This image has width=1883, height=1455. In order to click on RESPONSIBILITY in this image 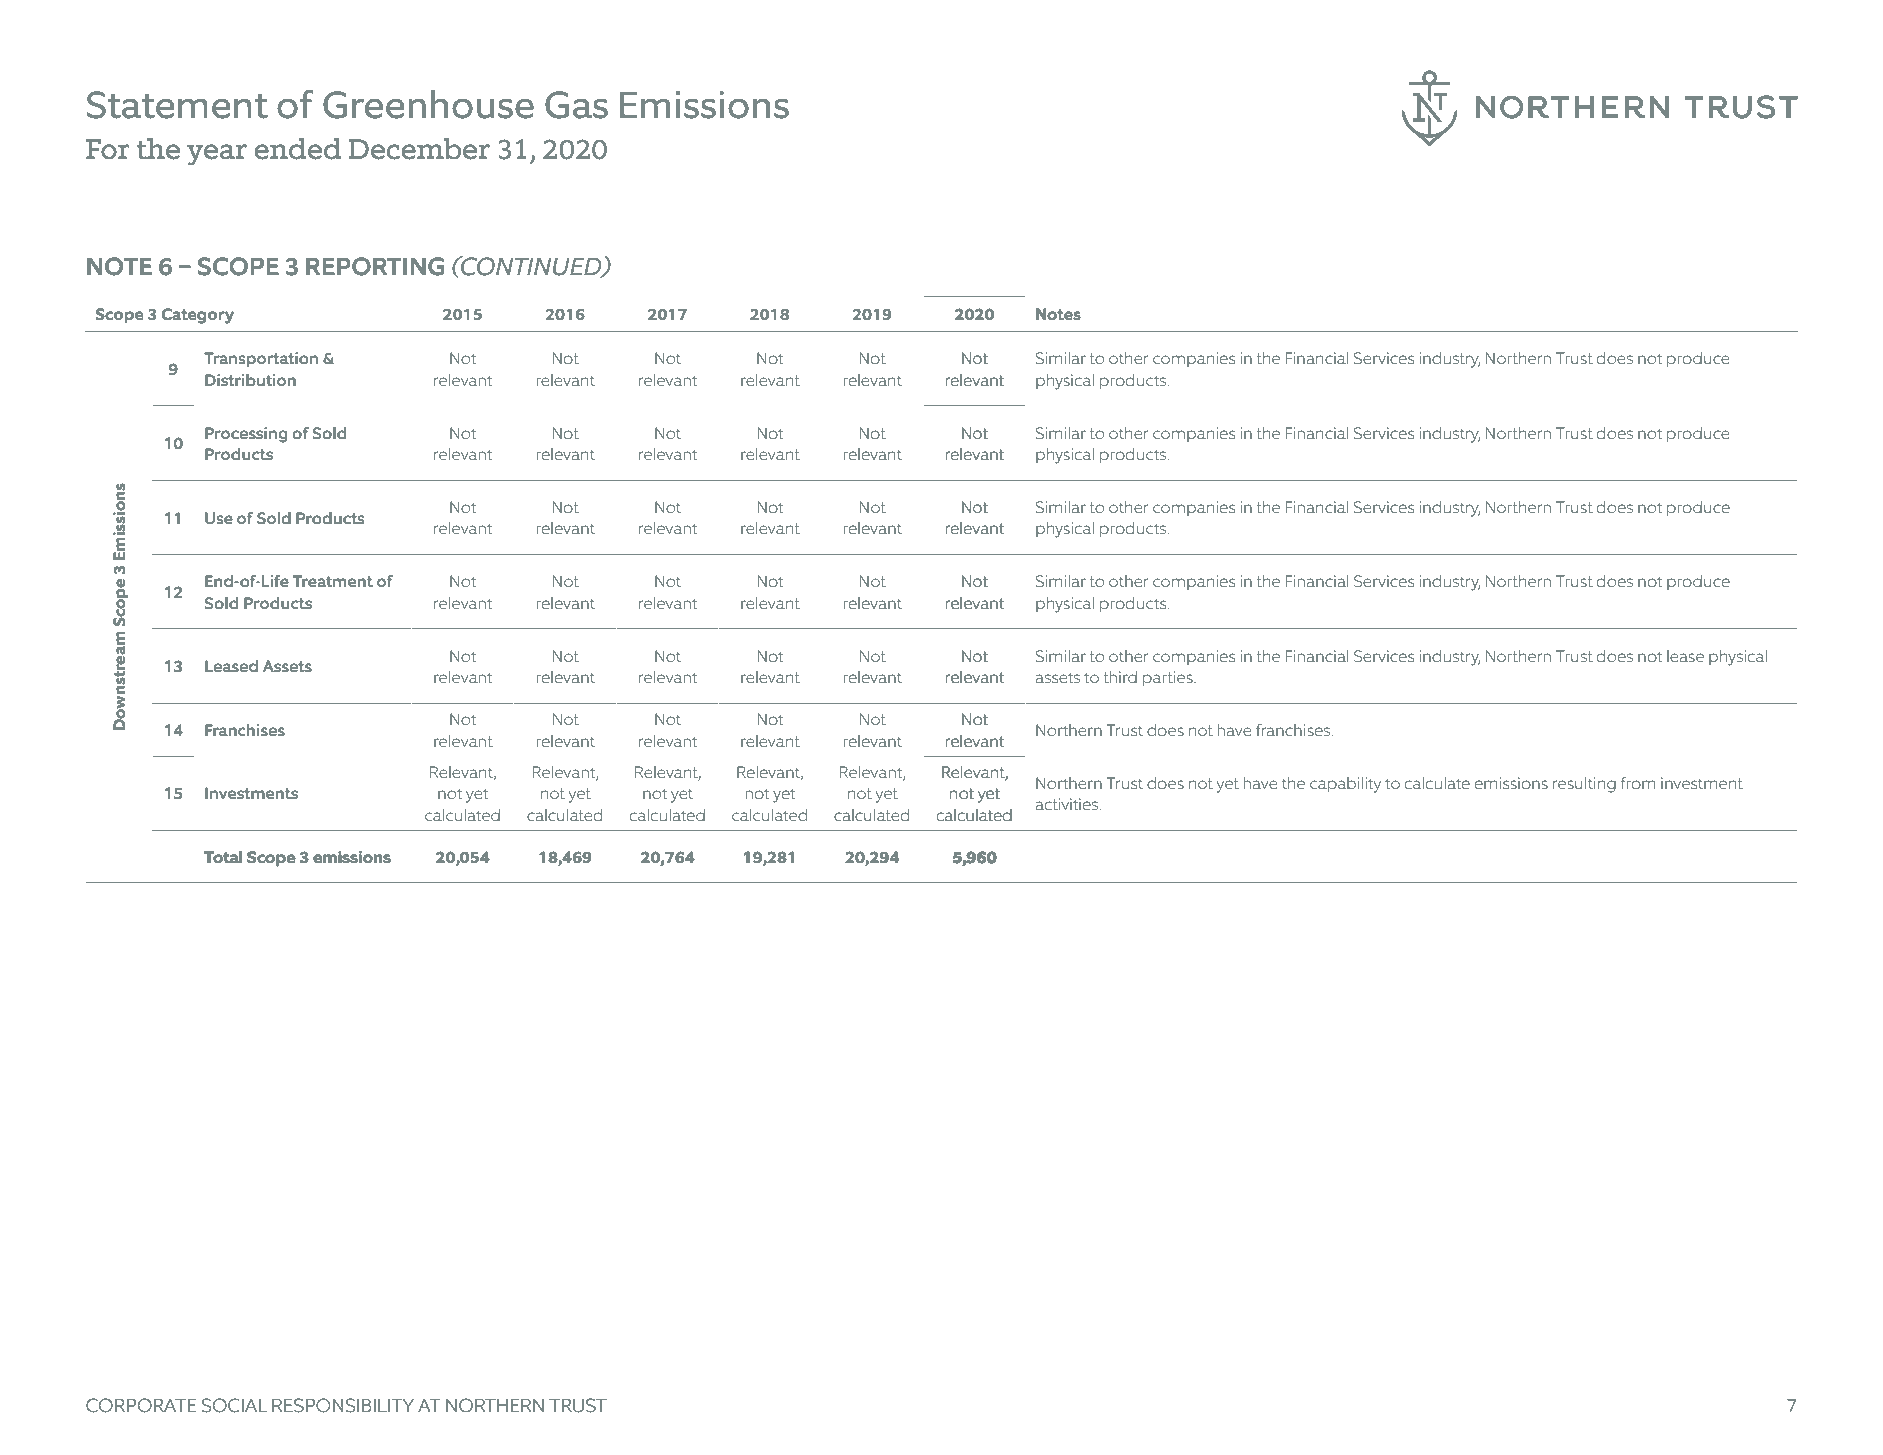, I will do `click(343, 1405)`.
